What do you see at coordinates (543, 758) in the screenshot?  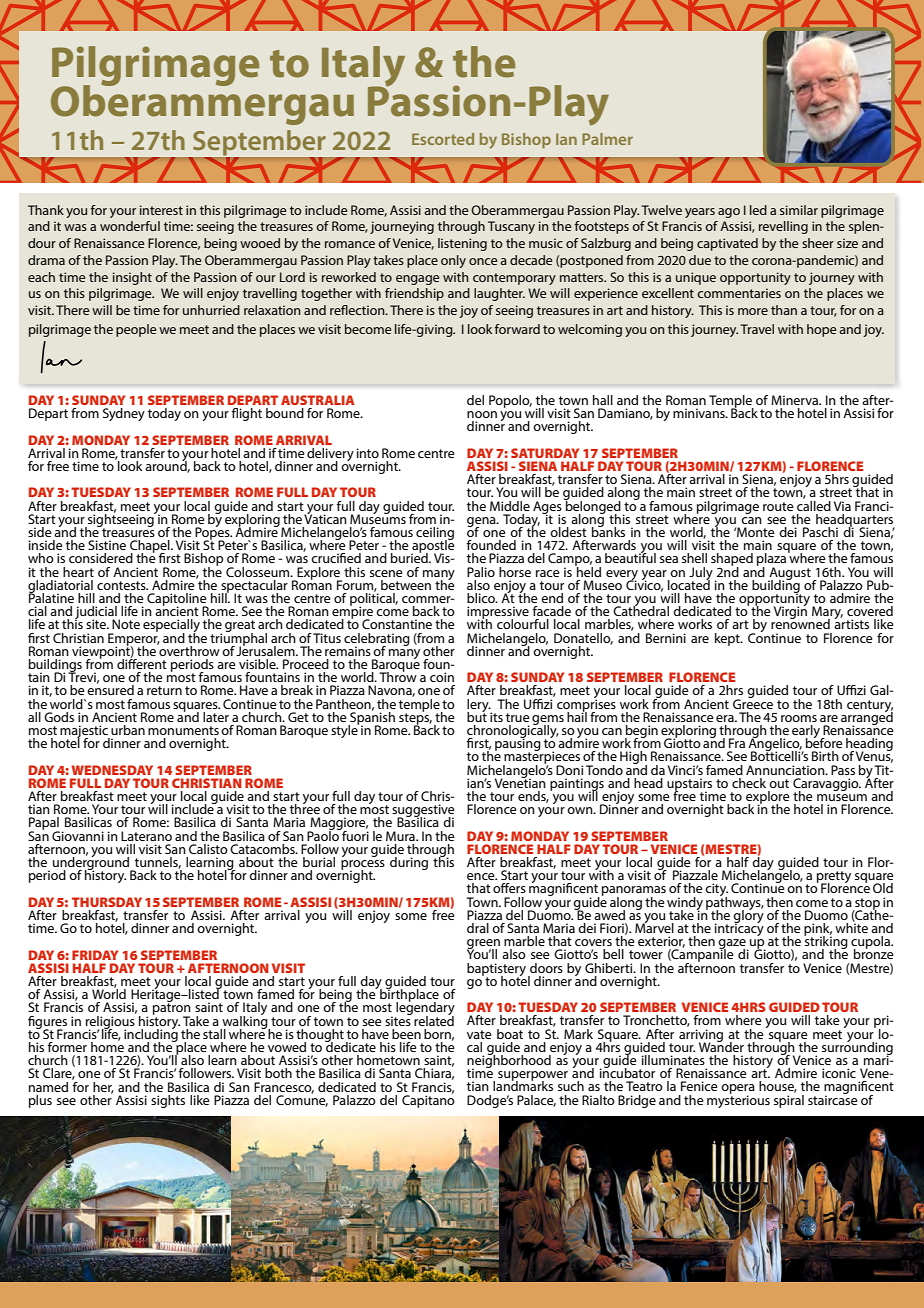 I see `masterpieces` at bounding box center [543, 758].
